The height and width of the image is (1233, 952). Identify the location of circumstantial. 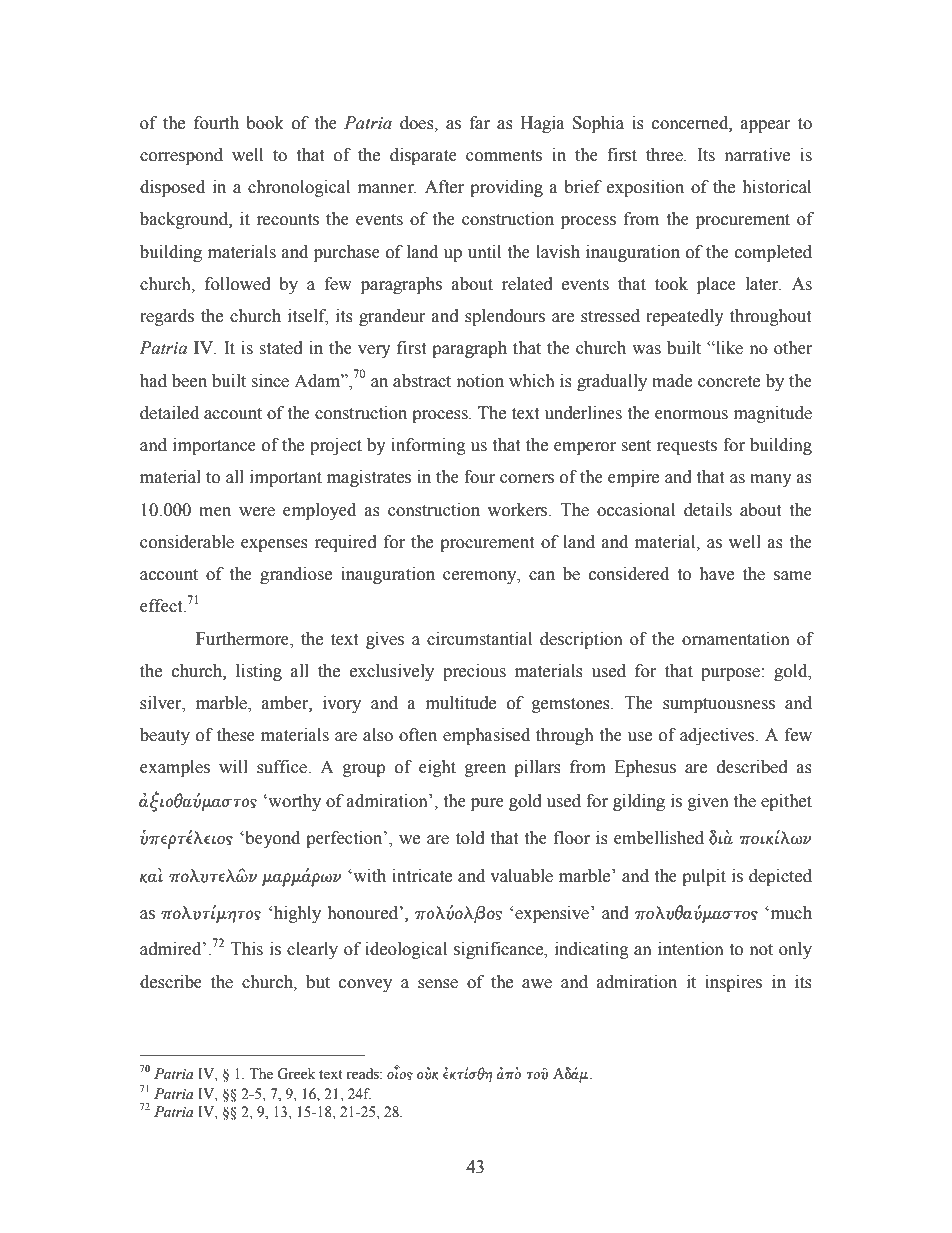
(479, 639).
